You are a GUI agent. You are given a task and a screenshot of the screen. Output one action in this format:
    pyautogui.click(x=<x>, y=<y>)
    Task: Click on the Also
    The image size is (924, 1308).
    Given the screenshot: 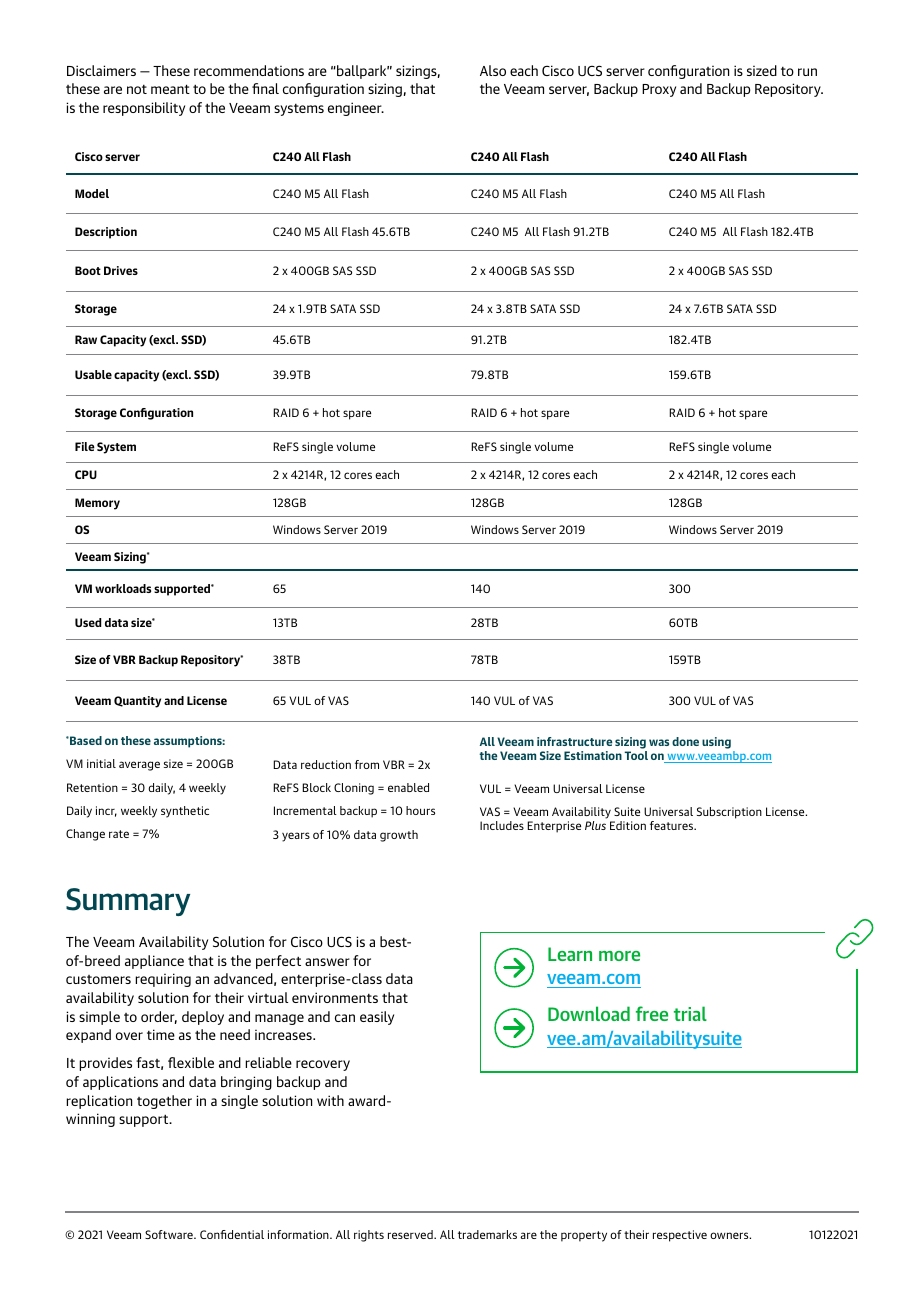 What is the action you would take?
    pyautogui.click(x=493, y=70)
